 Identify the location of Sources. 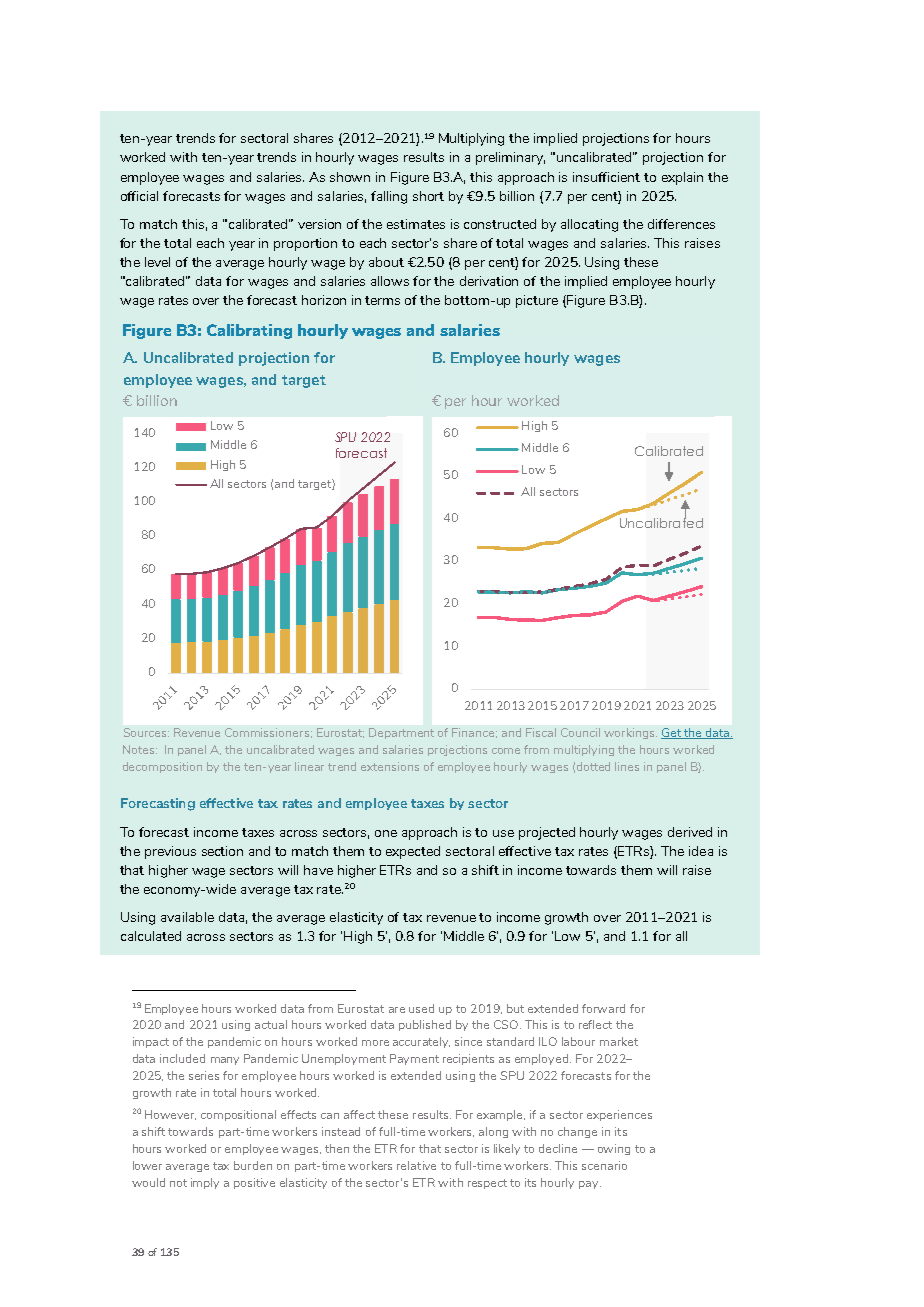
(146, 732).
